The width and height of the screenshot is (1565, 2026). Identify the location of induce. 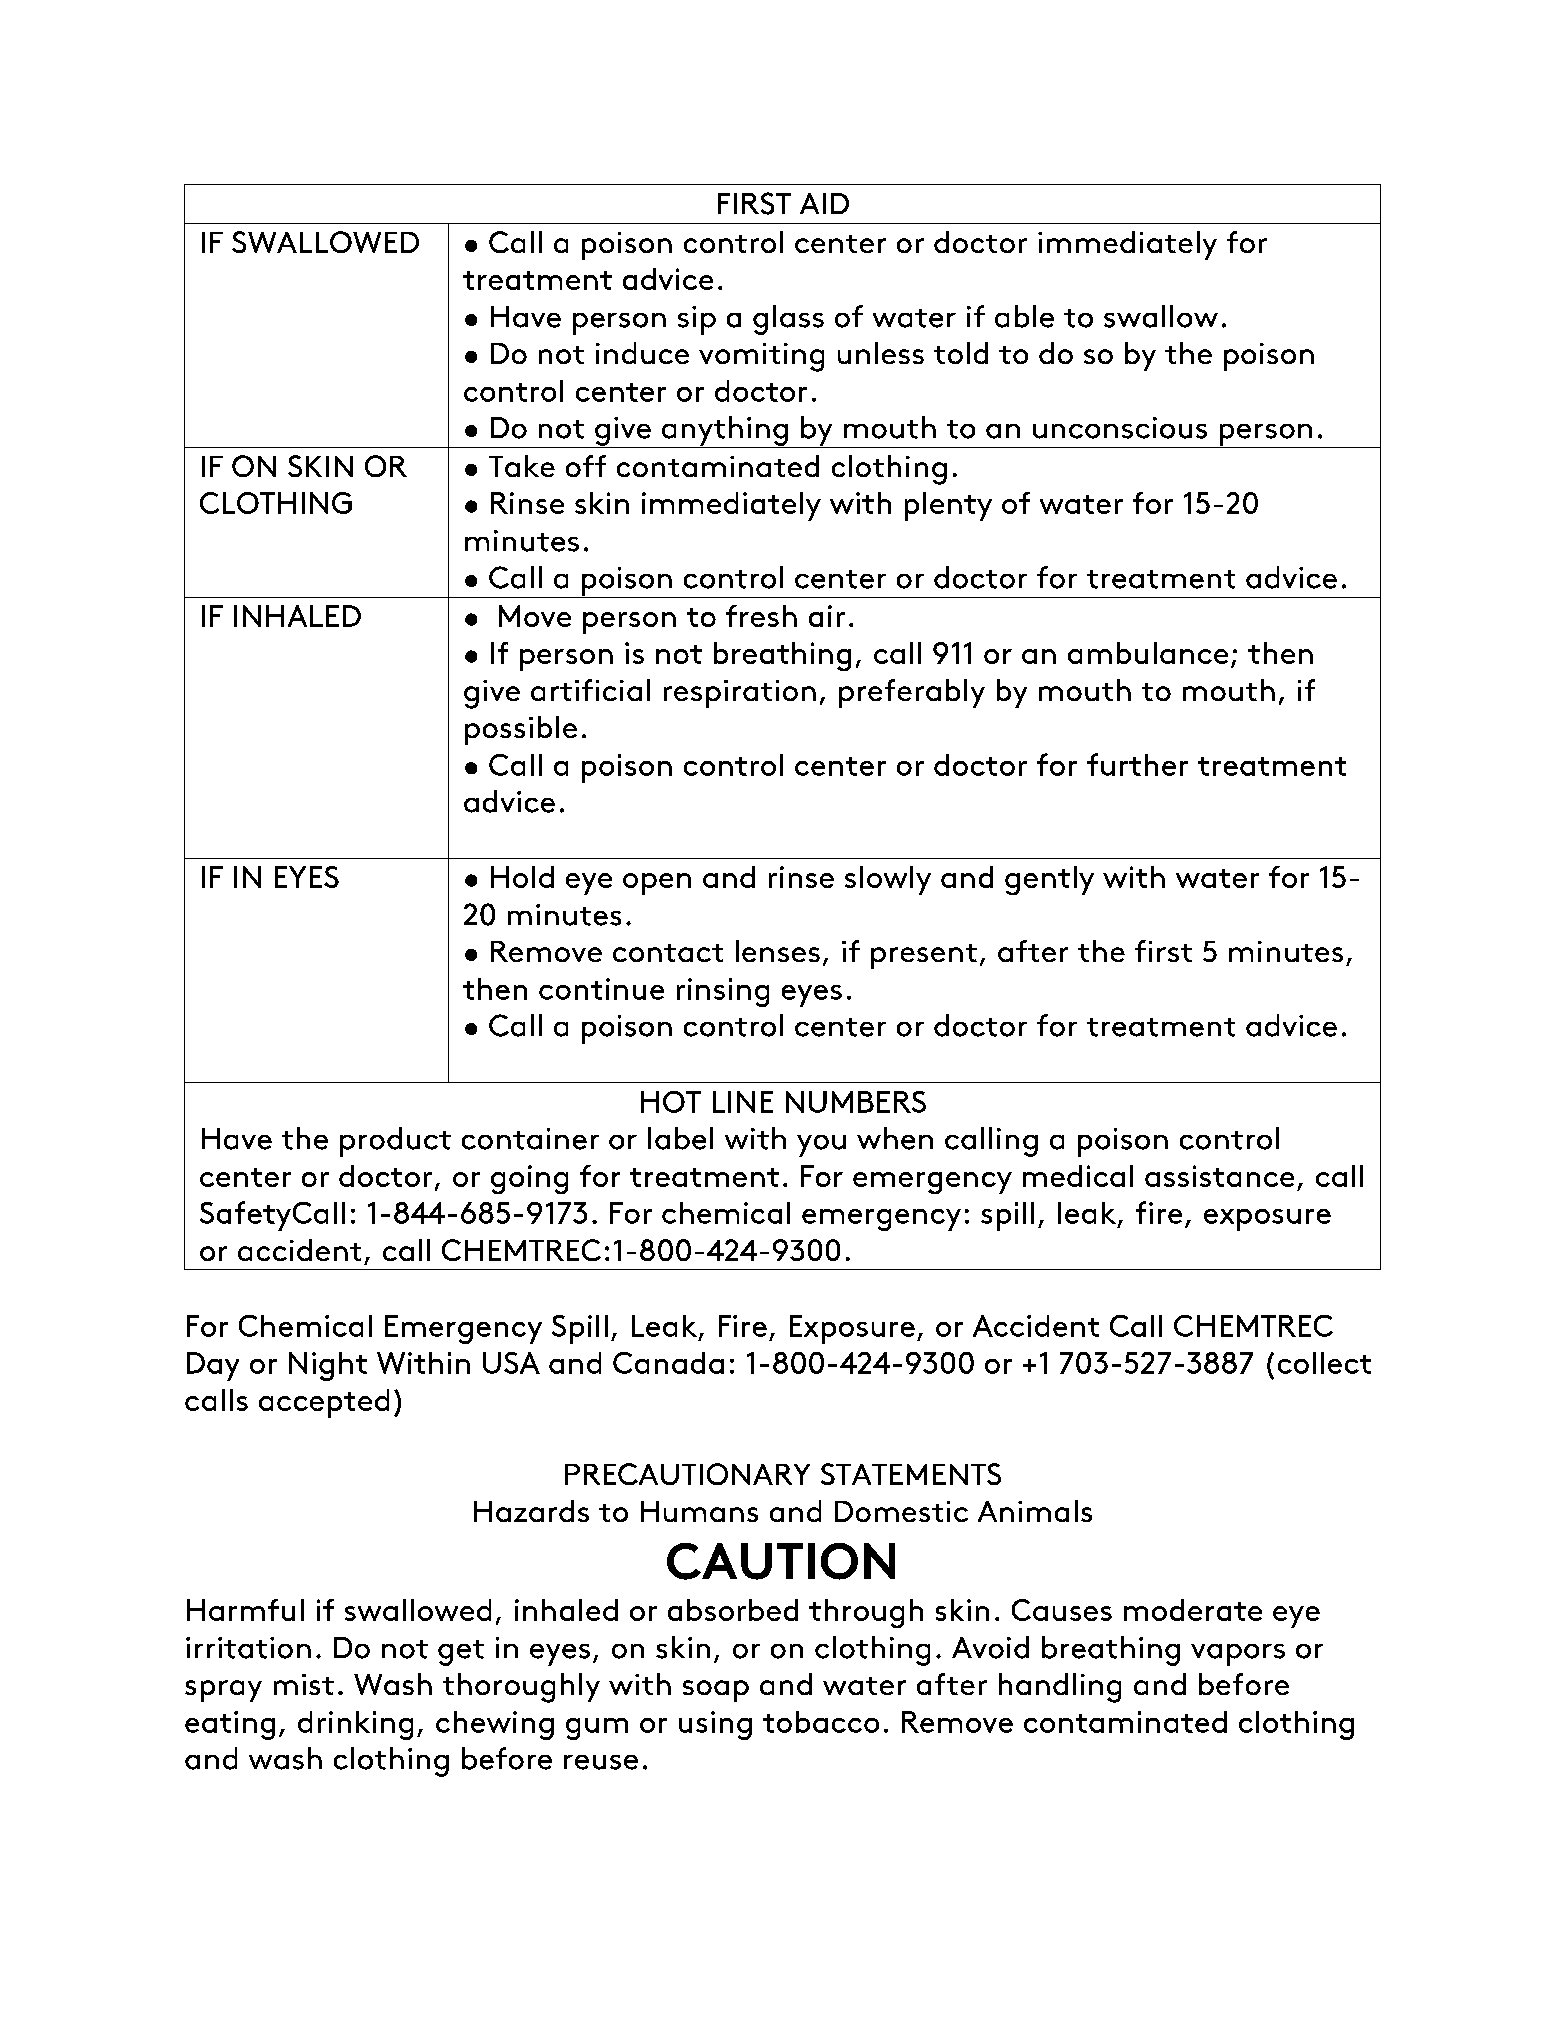
(642, 353).
